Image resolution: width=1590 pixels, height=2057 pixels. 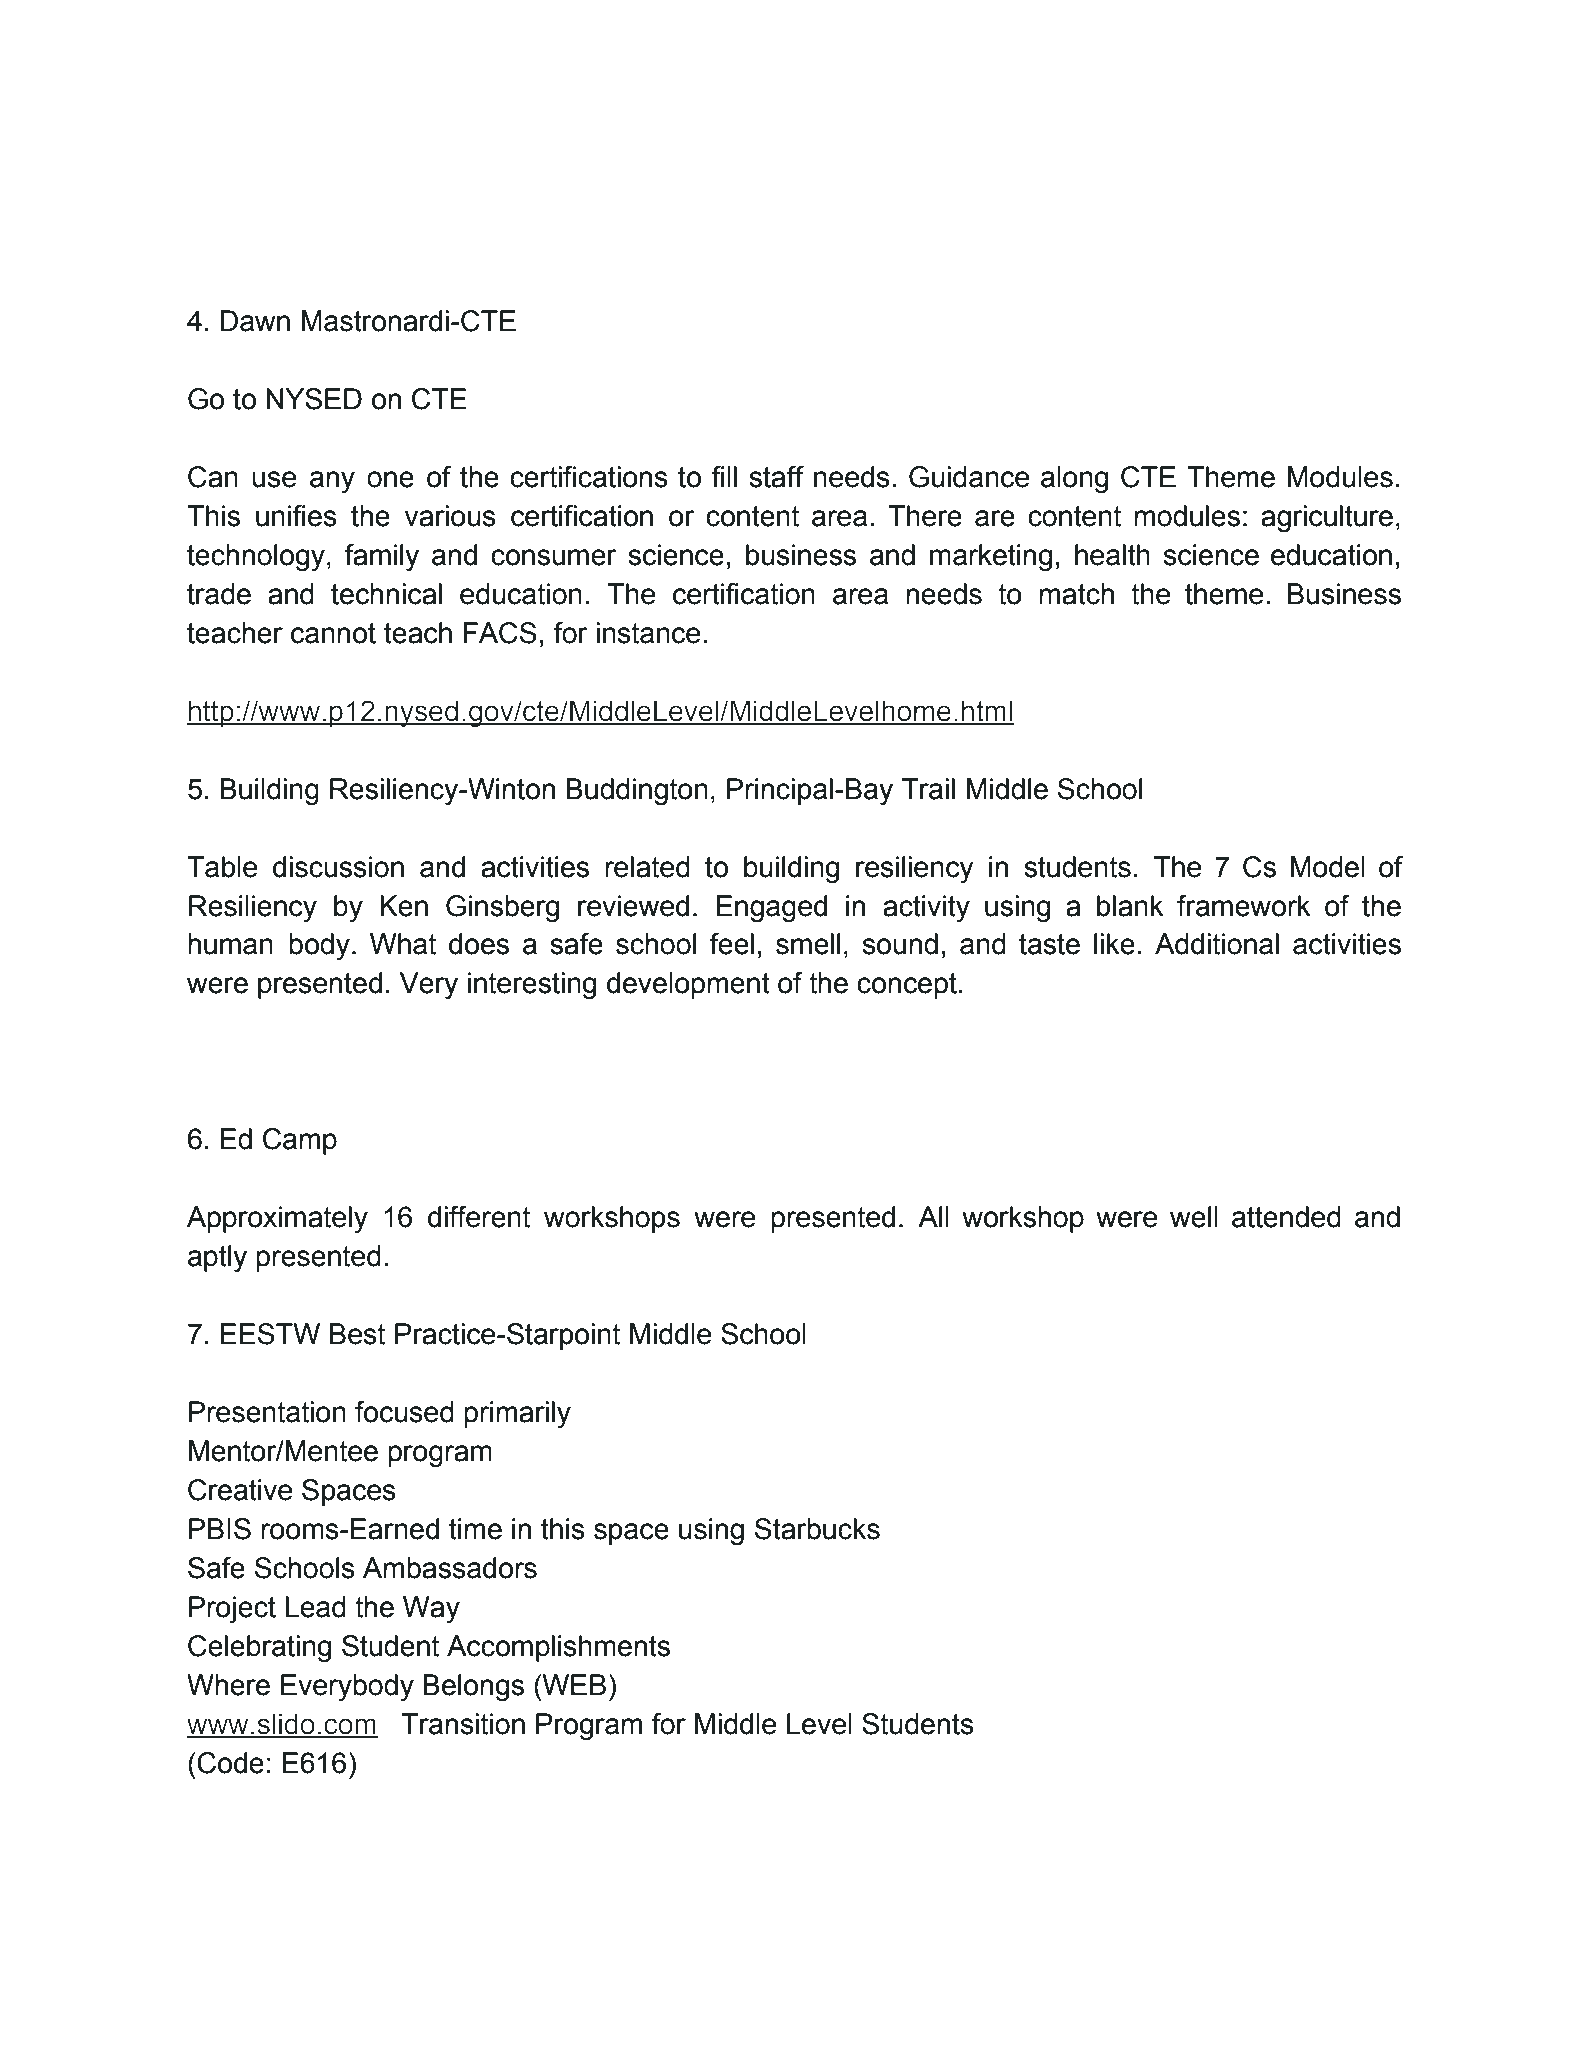 What do you see at coordinates (1244, 906) in the screenshot?
I see `framework` at bounding box center [1244, 906].
